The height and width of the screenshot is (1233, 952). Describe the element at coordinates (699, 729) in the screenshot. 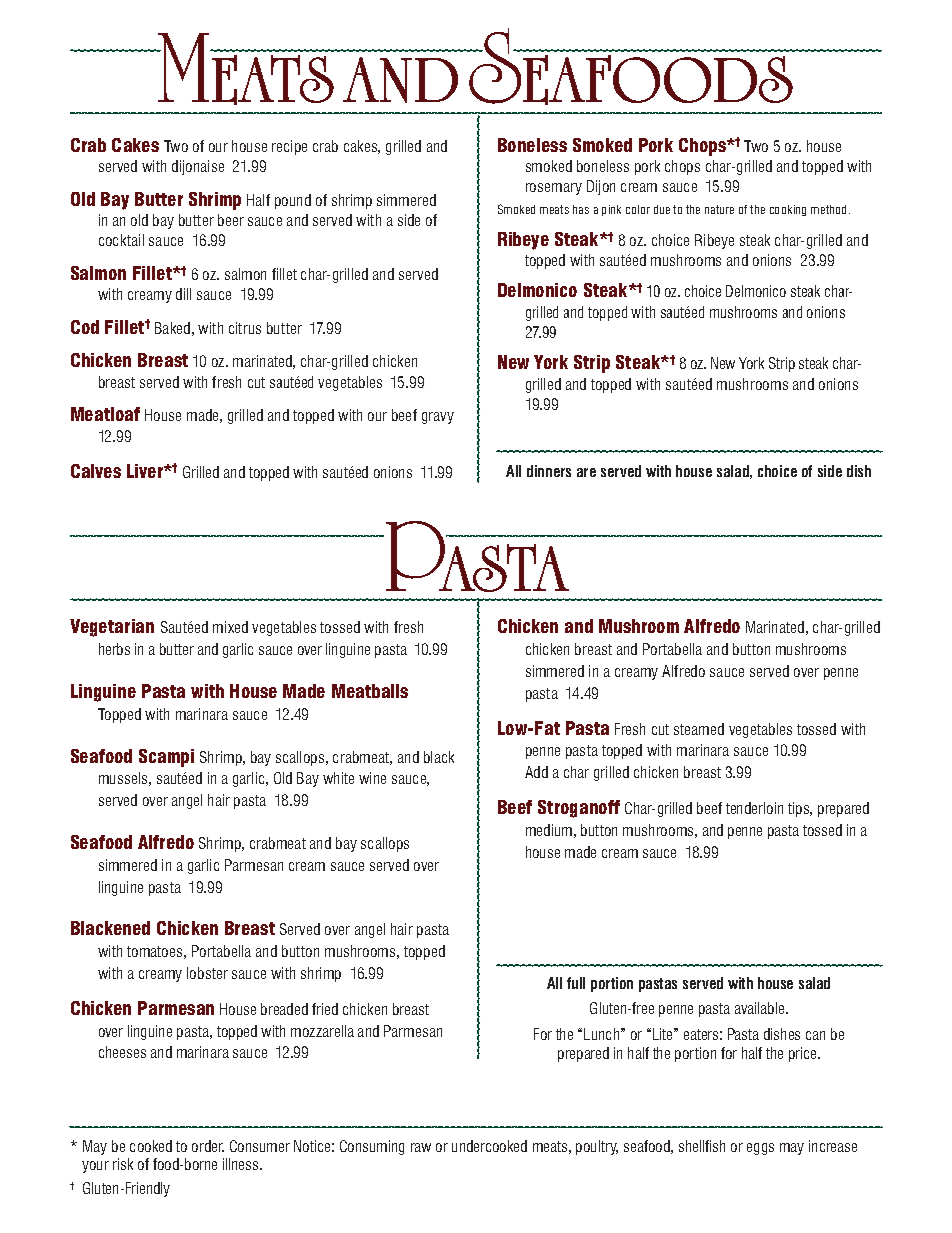

I see `steamed` at that location.
